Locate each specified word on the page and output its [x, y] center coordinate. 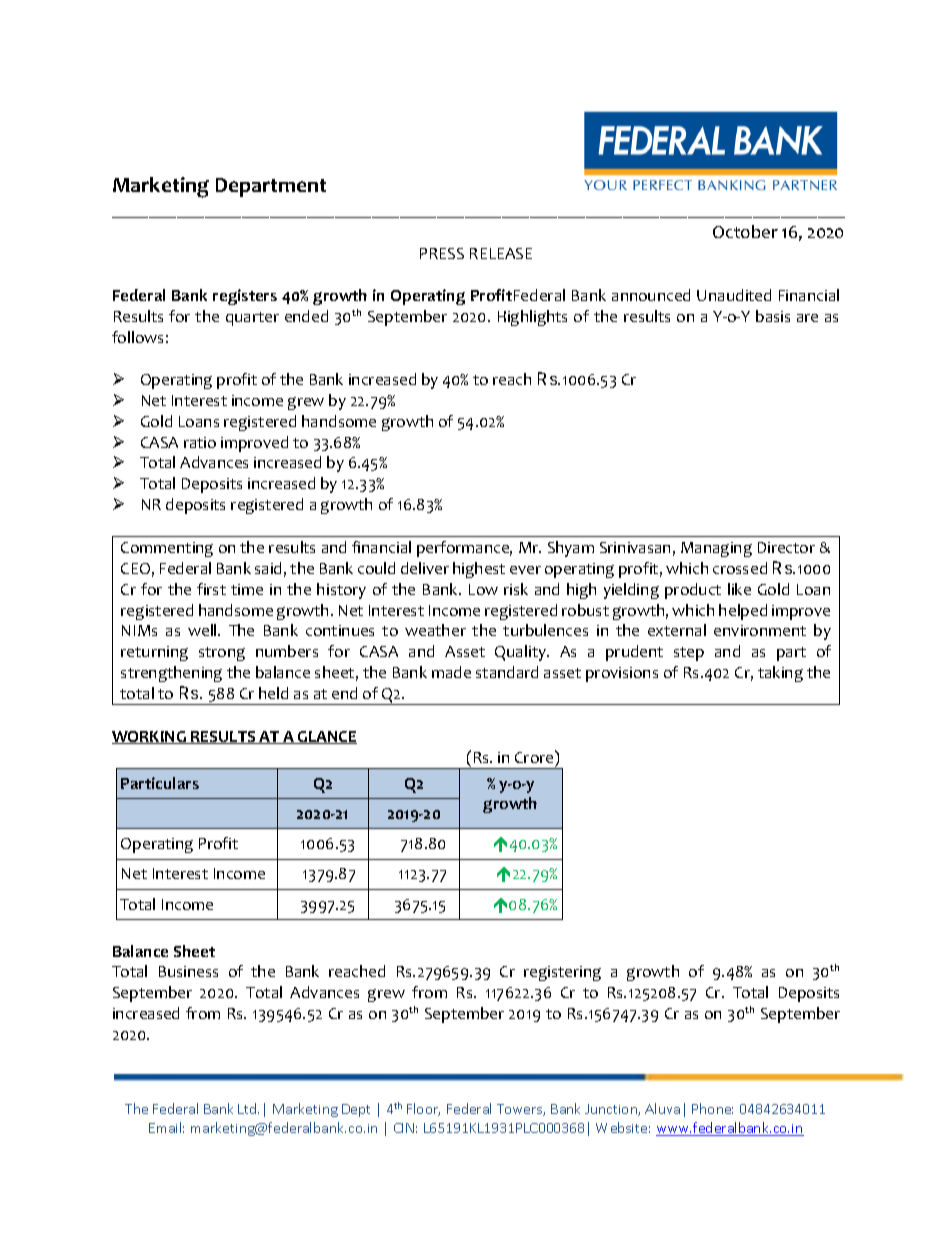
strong [222, 654]
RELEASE [501, 253]
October [745, 231]
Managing [716, 549]
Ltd [248, 1108]
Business [188, 971]
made [451, 672]
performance [464, 549]
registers [245, 297]
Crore [535, 756]
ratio [200, 442]
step [689, 654]
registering [562, 973]
